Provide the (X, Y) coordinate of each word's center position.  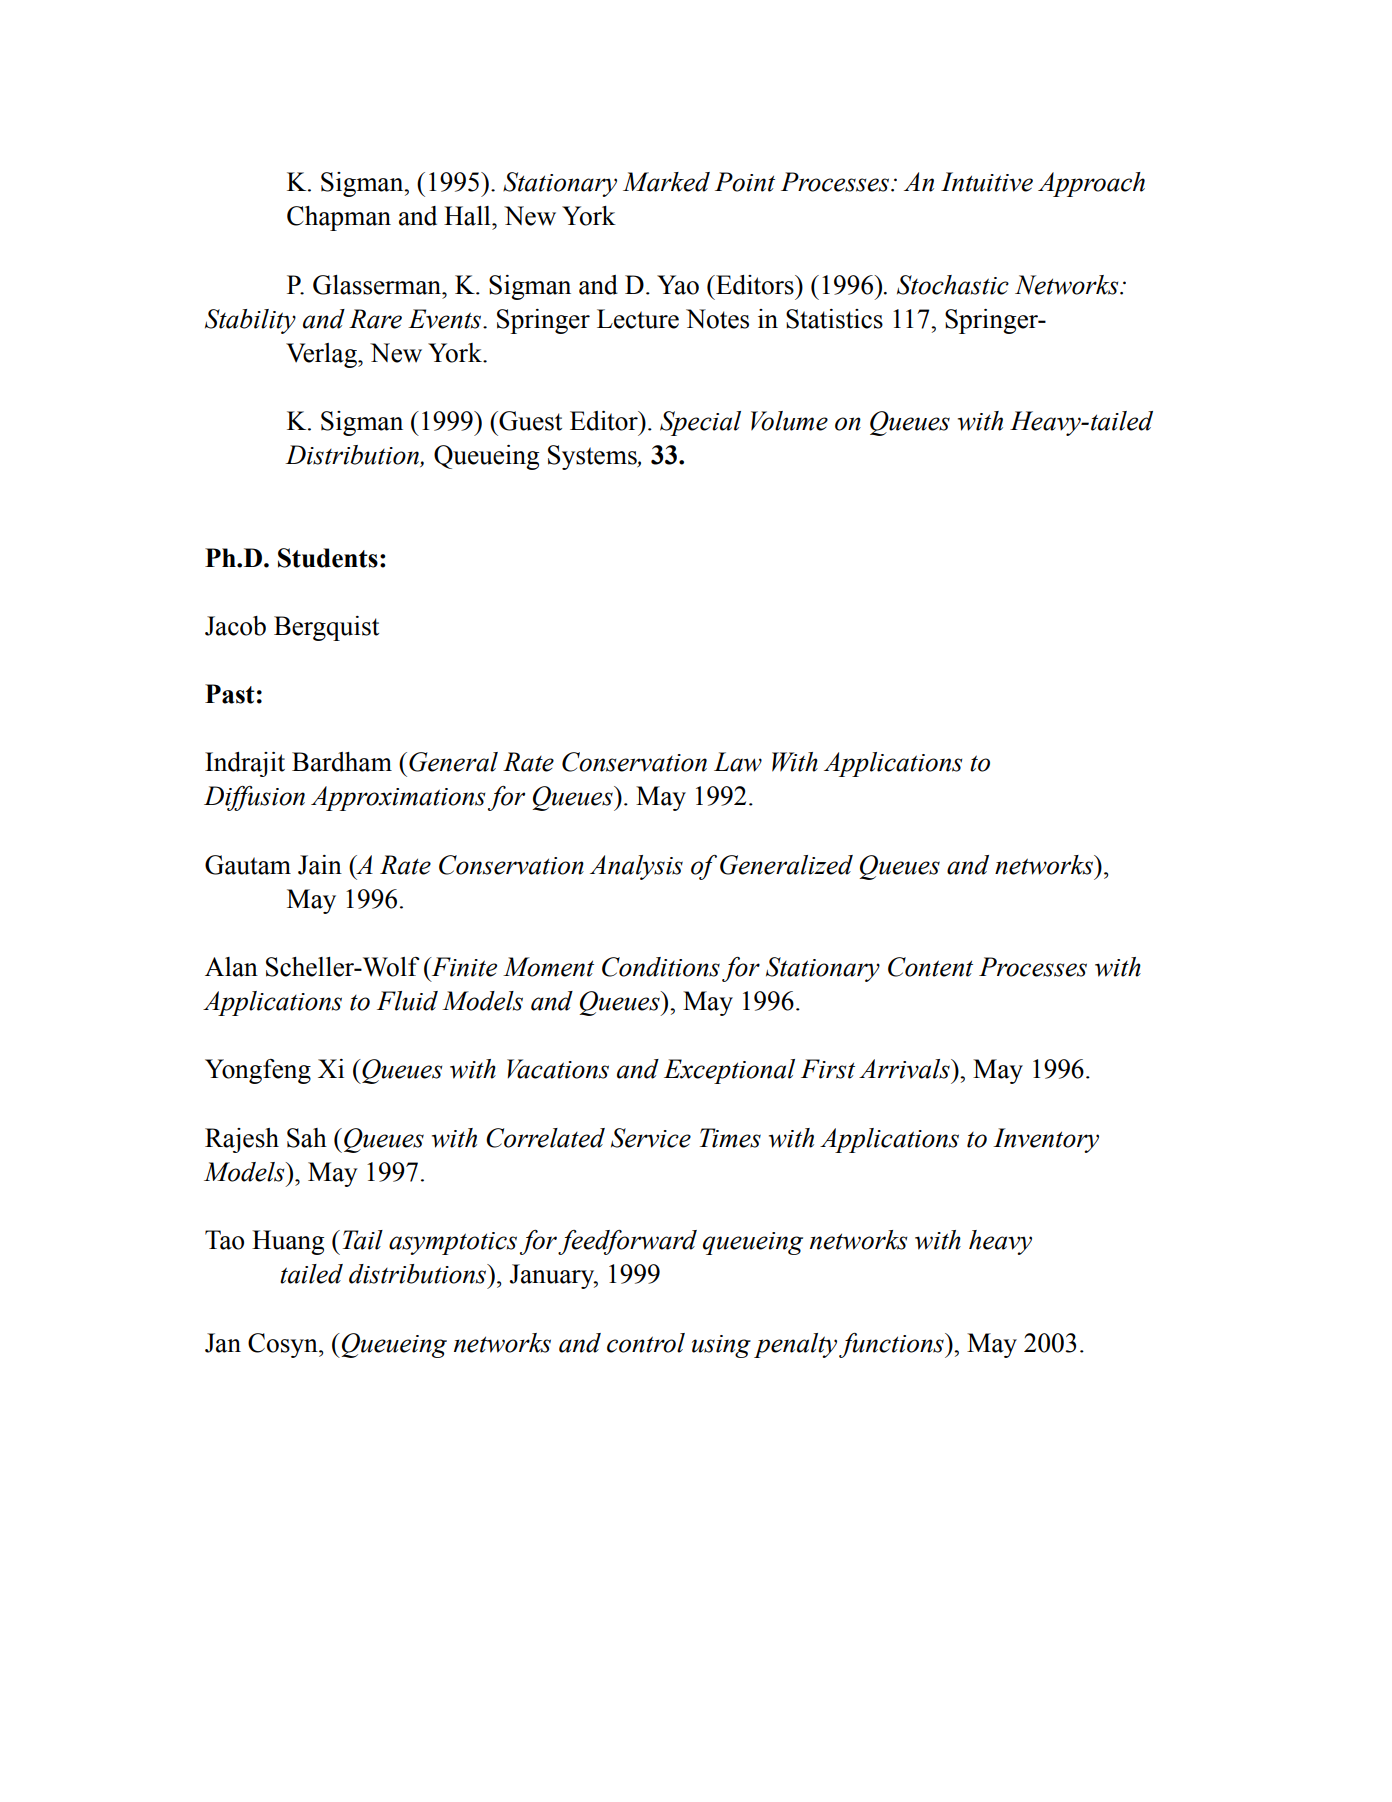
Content (930, 967)
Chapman (339, 218)
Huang (288, 1242)
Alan (231, 967)
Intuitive (987, 182)
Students (328, 558)
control (646, 1343)
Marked (666, 182)
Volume (789, 421)
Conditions (661, 967)
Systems (593, 457)
